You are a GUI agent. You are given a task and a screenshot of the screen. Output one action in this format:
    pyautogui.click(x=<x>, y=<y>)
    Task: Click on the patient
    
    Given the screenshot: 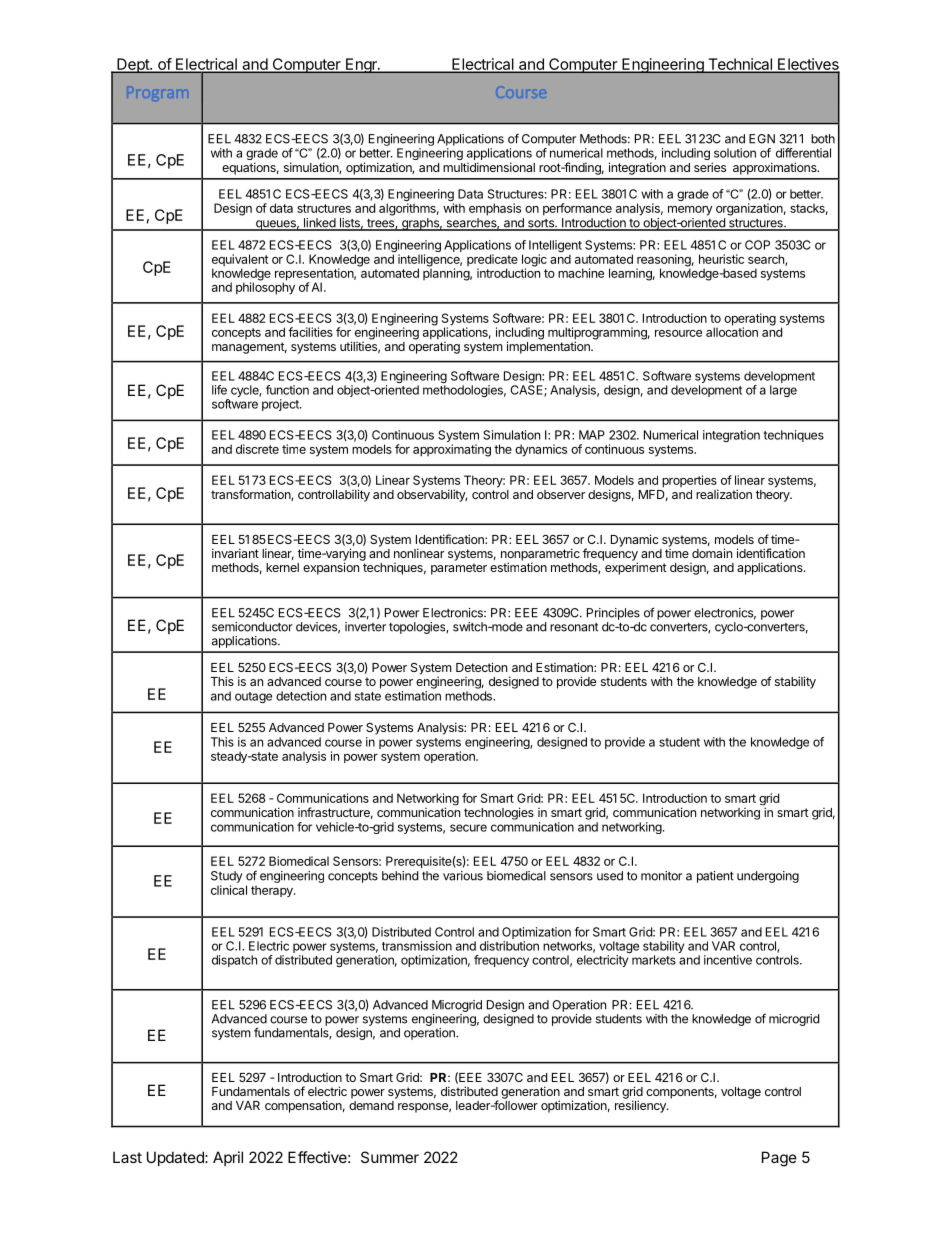 What is the action you would take?
    pyautogui.click(x=715, y=877)
